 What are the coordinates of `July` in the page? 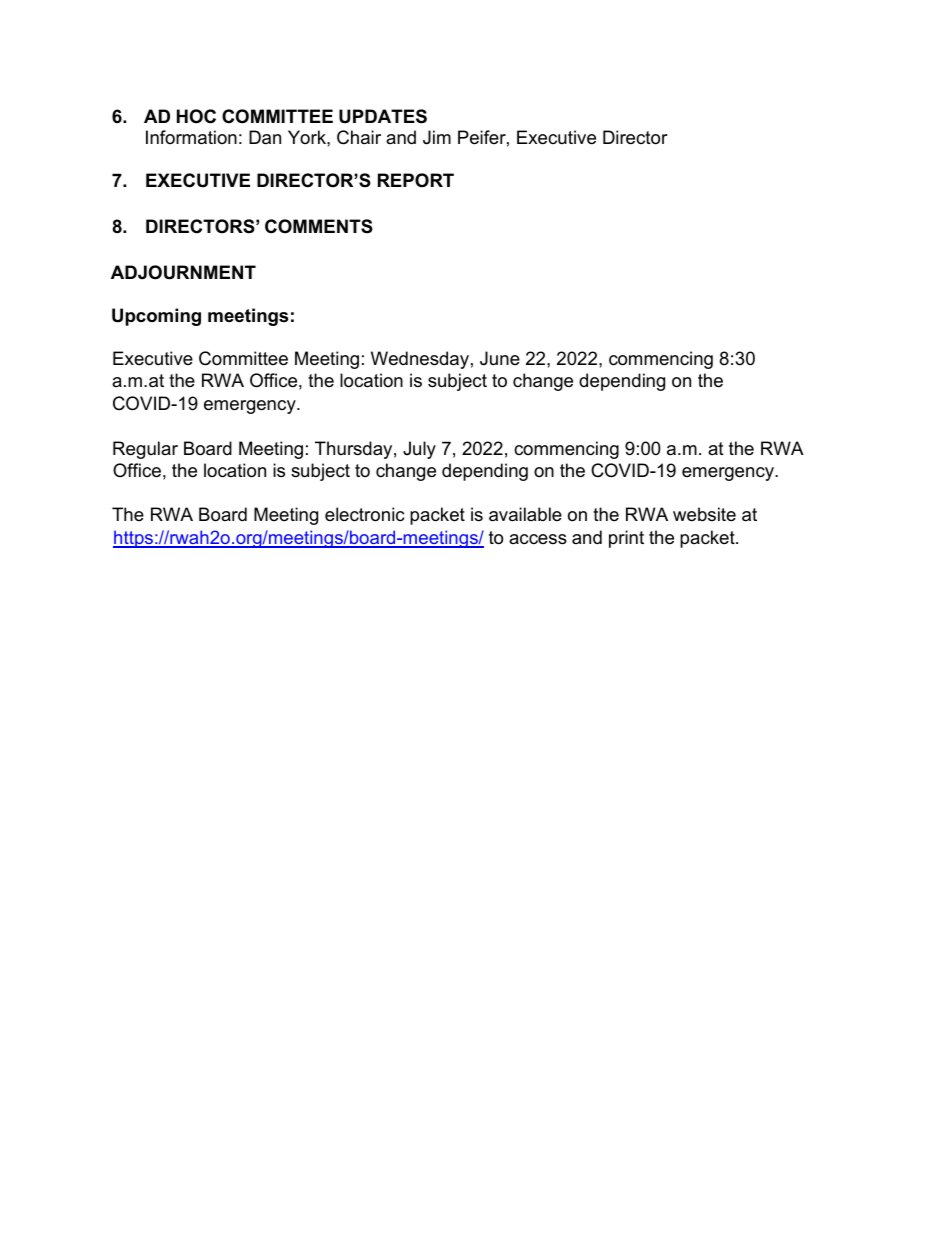 It's located at (419, 450).
